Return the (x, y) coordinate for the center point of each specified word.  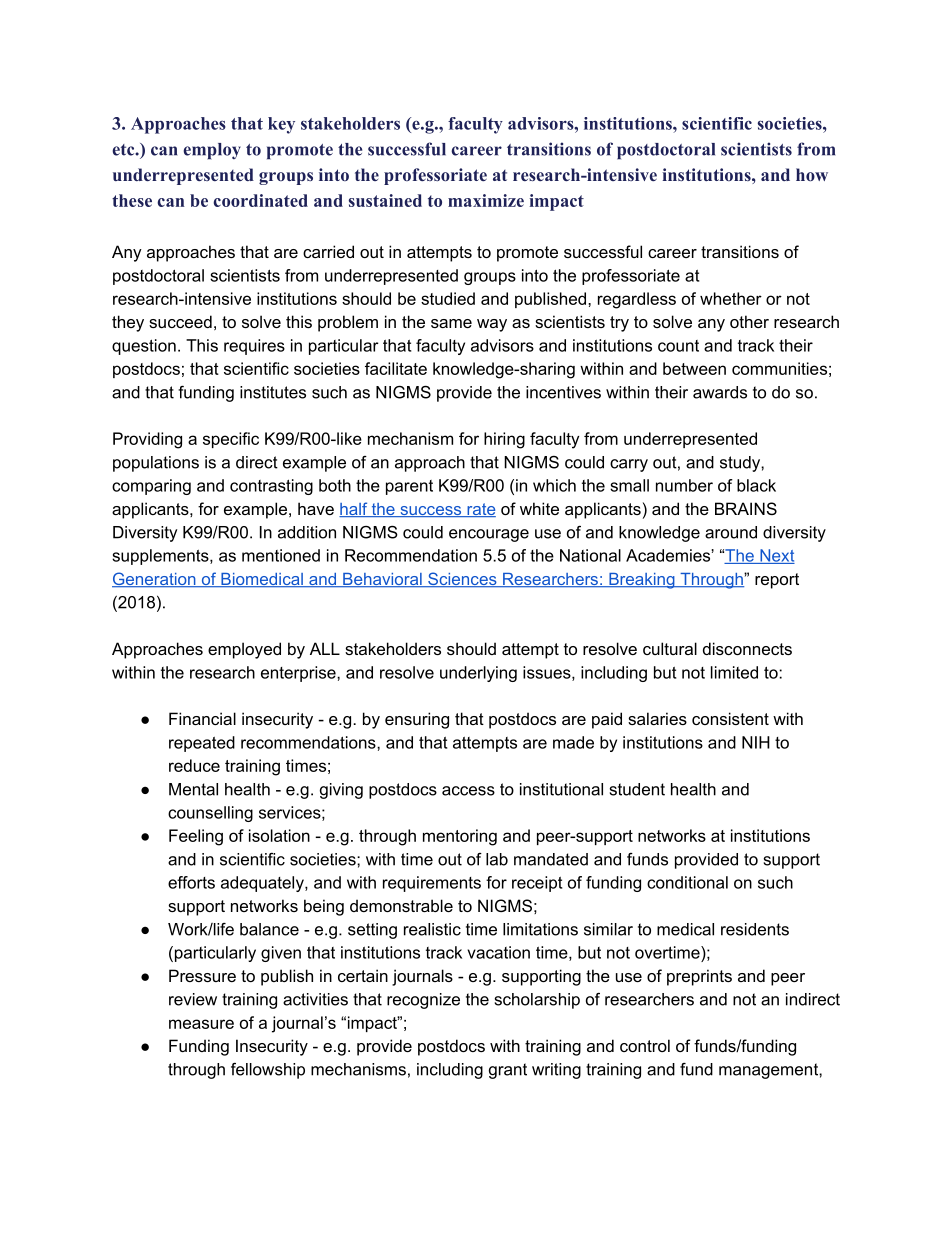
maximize (486, 200)
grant (508, 1071)
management (769, 1071)
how (812, 174)
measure (201, 1024)
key (281, 125)
